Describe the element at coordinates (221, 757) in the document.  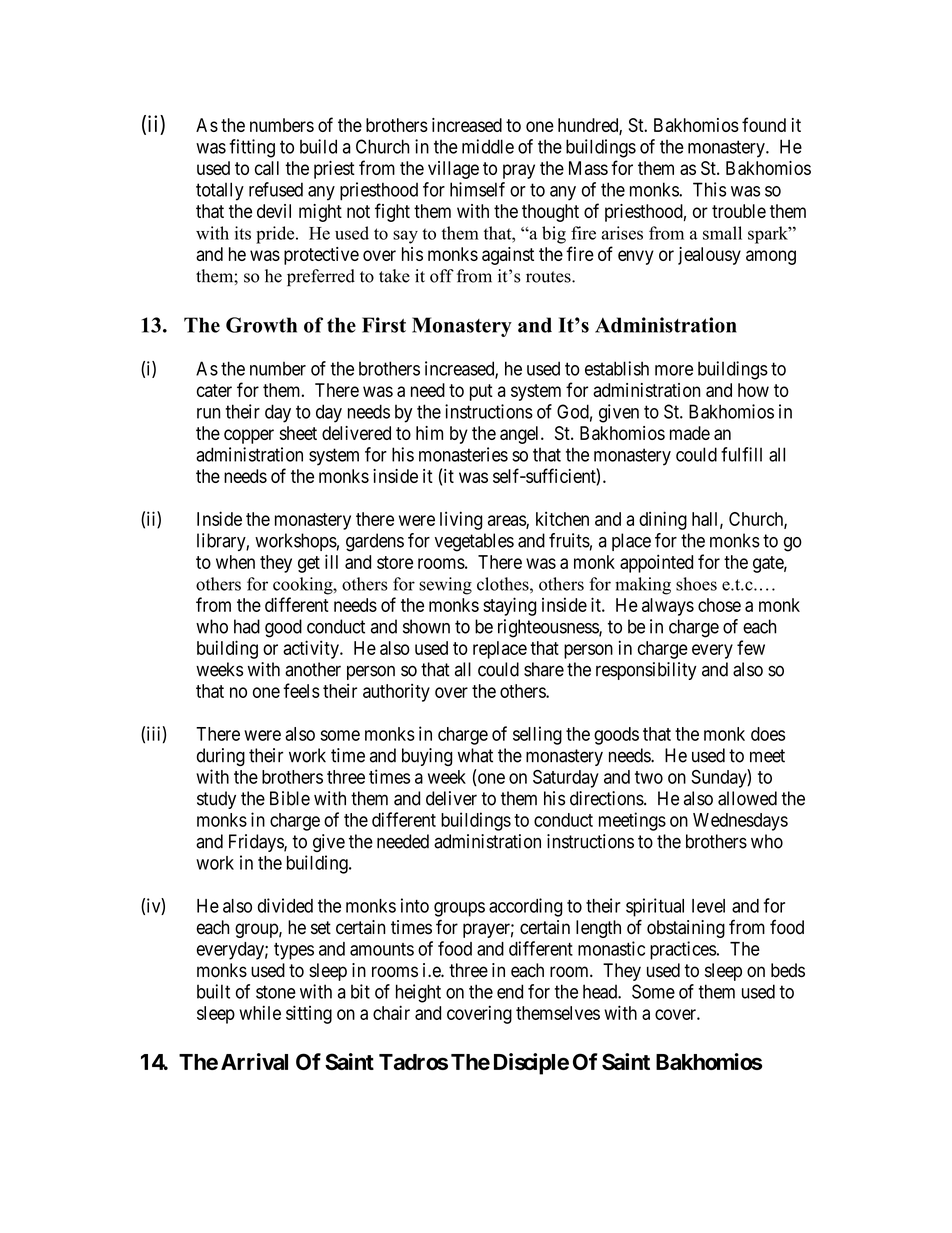
I see `during` at that location.
